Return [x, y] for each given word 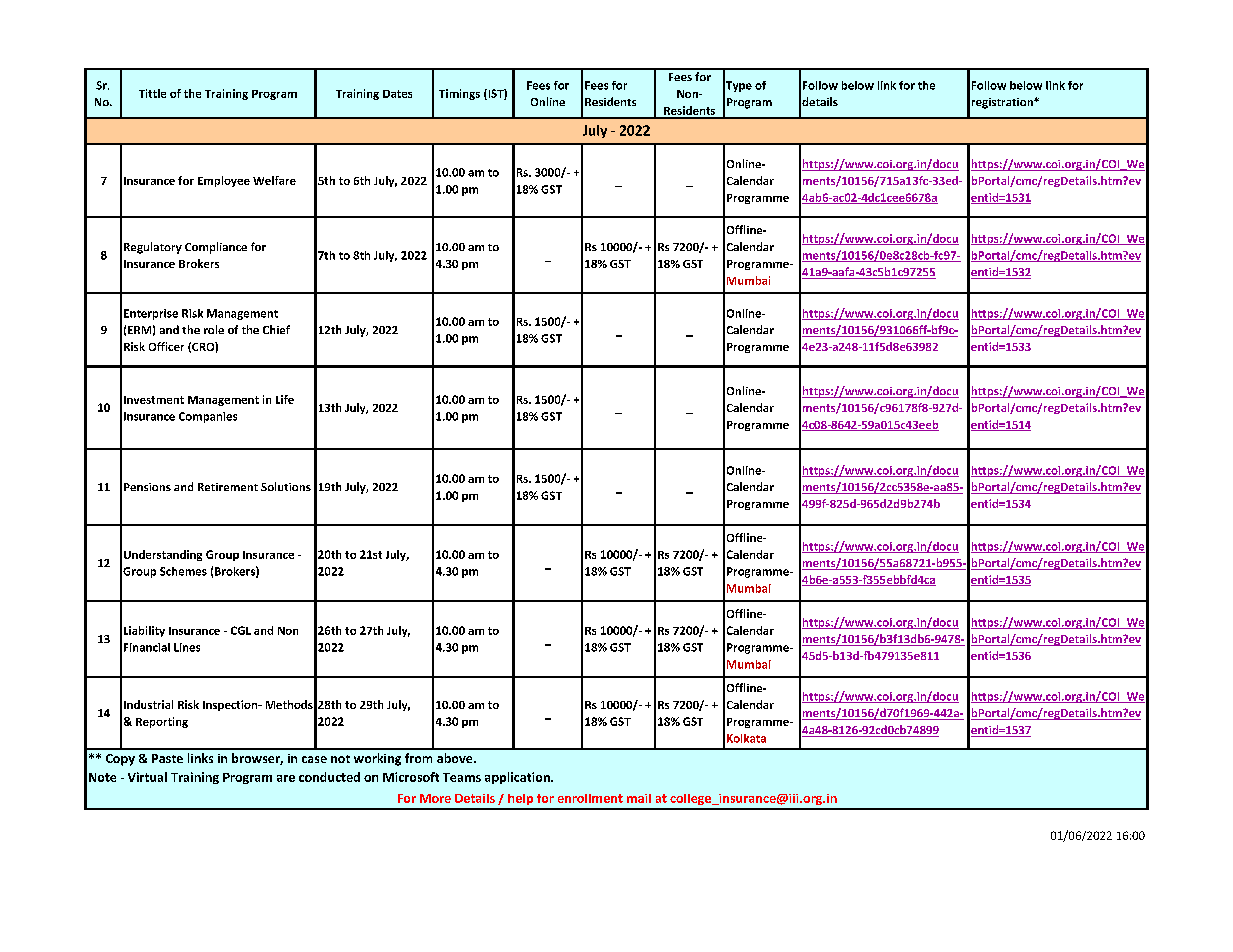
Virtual [147, 777]
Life [285, 399]
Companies [208, 417]
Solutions [286, 486]
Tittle [152, 93]
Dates [397, 94]
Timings [459, 94]
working [377, 759]
